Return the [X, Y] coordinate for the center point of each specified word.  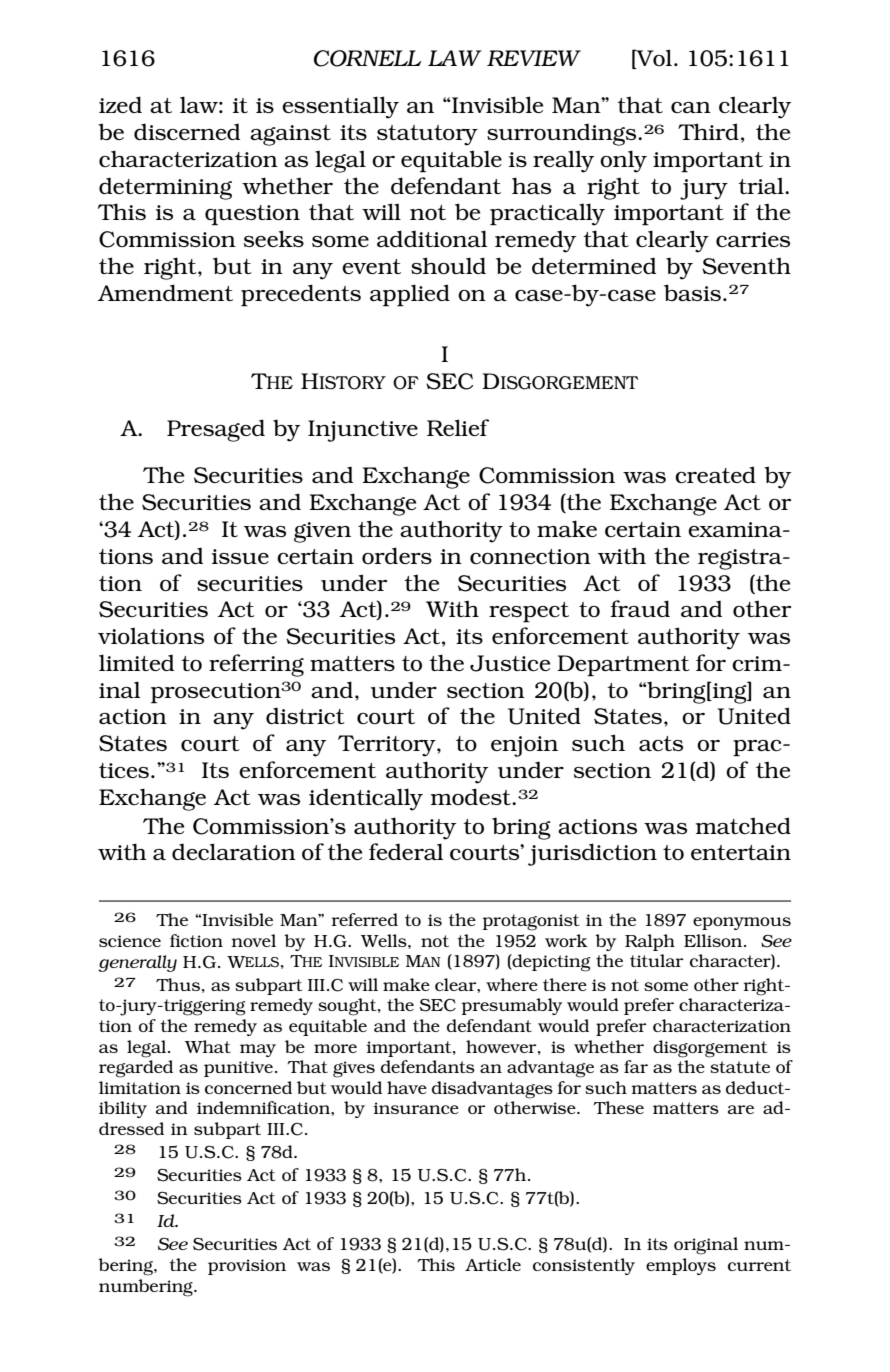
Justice [510, 663]
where [512, 984]
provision [247, 1267]
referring [256, 665]
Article [493, 1264]
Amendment [165, 292]
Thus [178, 984]
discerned [187, 131]
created [715, 474]
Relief [458, 427]
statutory [427, 135]
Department [623, 666]
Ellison [714, 940]
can [691, 107]
